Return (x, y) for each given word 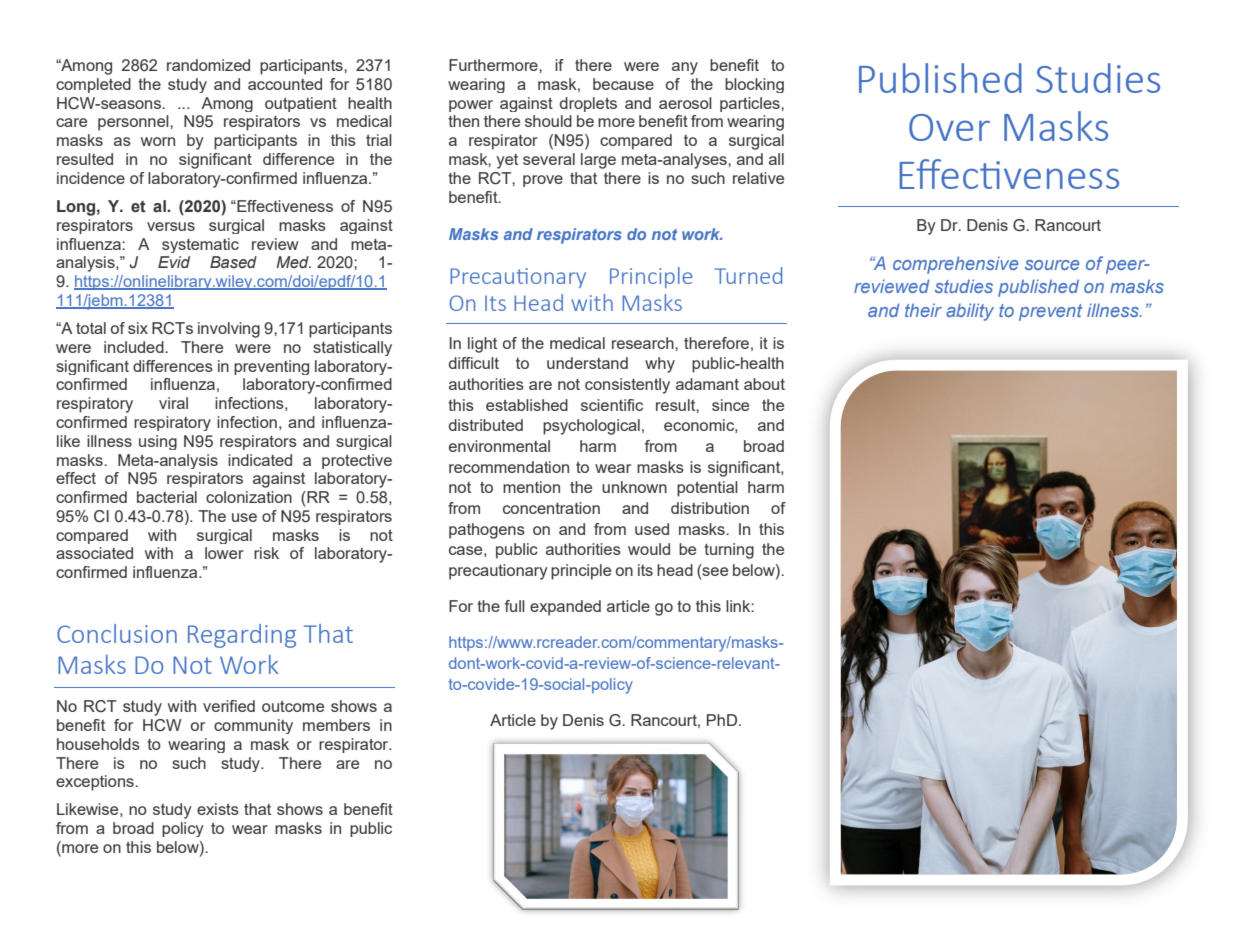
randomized (208, 65)
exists (218, 809)
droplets (588, 104)
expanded (565, 608)
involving (229, 330)
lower (224, 553)
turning (729, 551)
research (644, 343)
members (336, 725)
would (649, 549)
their (923, 310)
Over (949, 127)
